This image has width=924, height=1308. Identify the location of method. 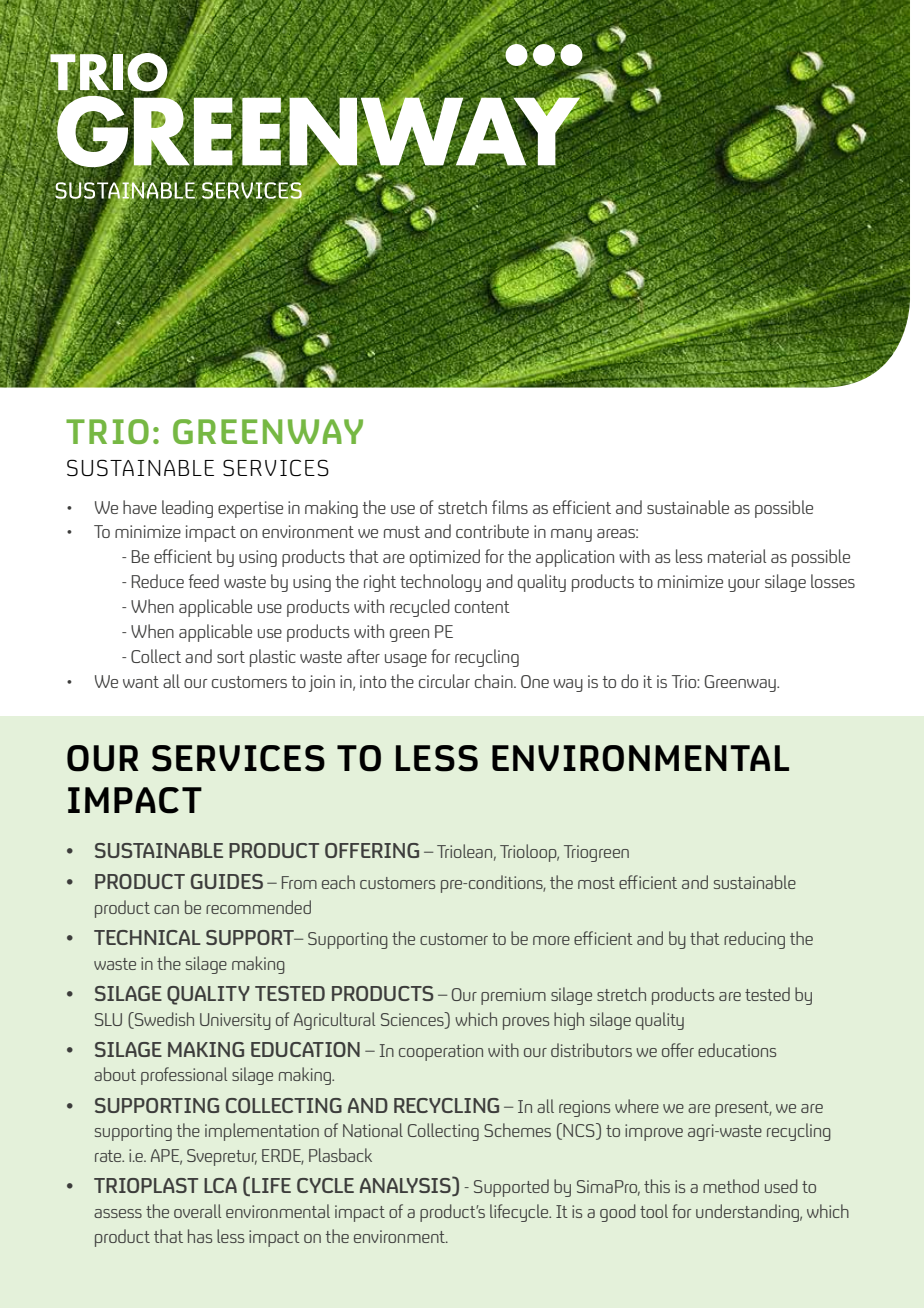
(731, 1186).
